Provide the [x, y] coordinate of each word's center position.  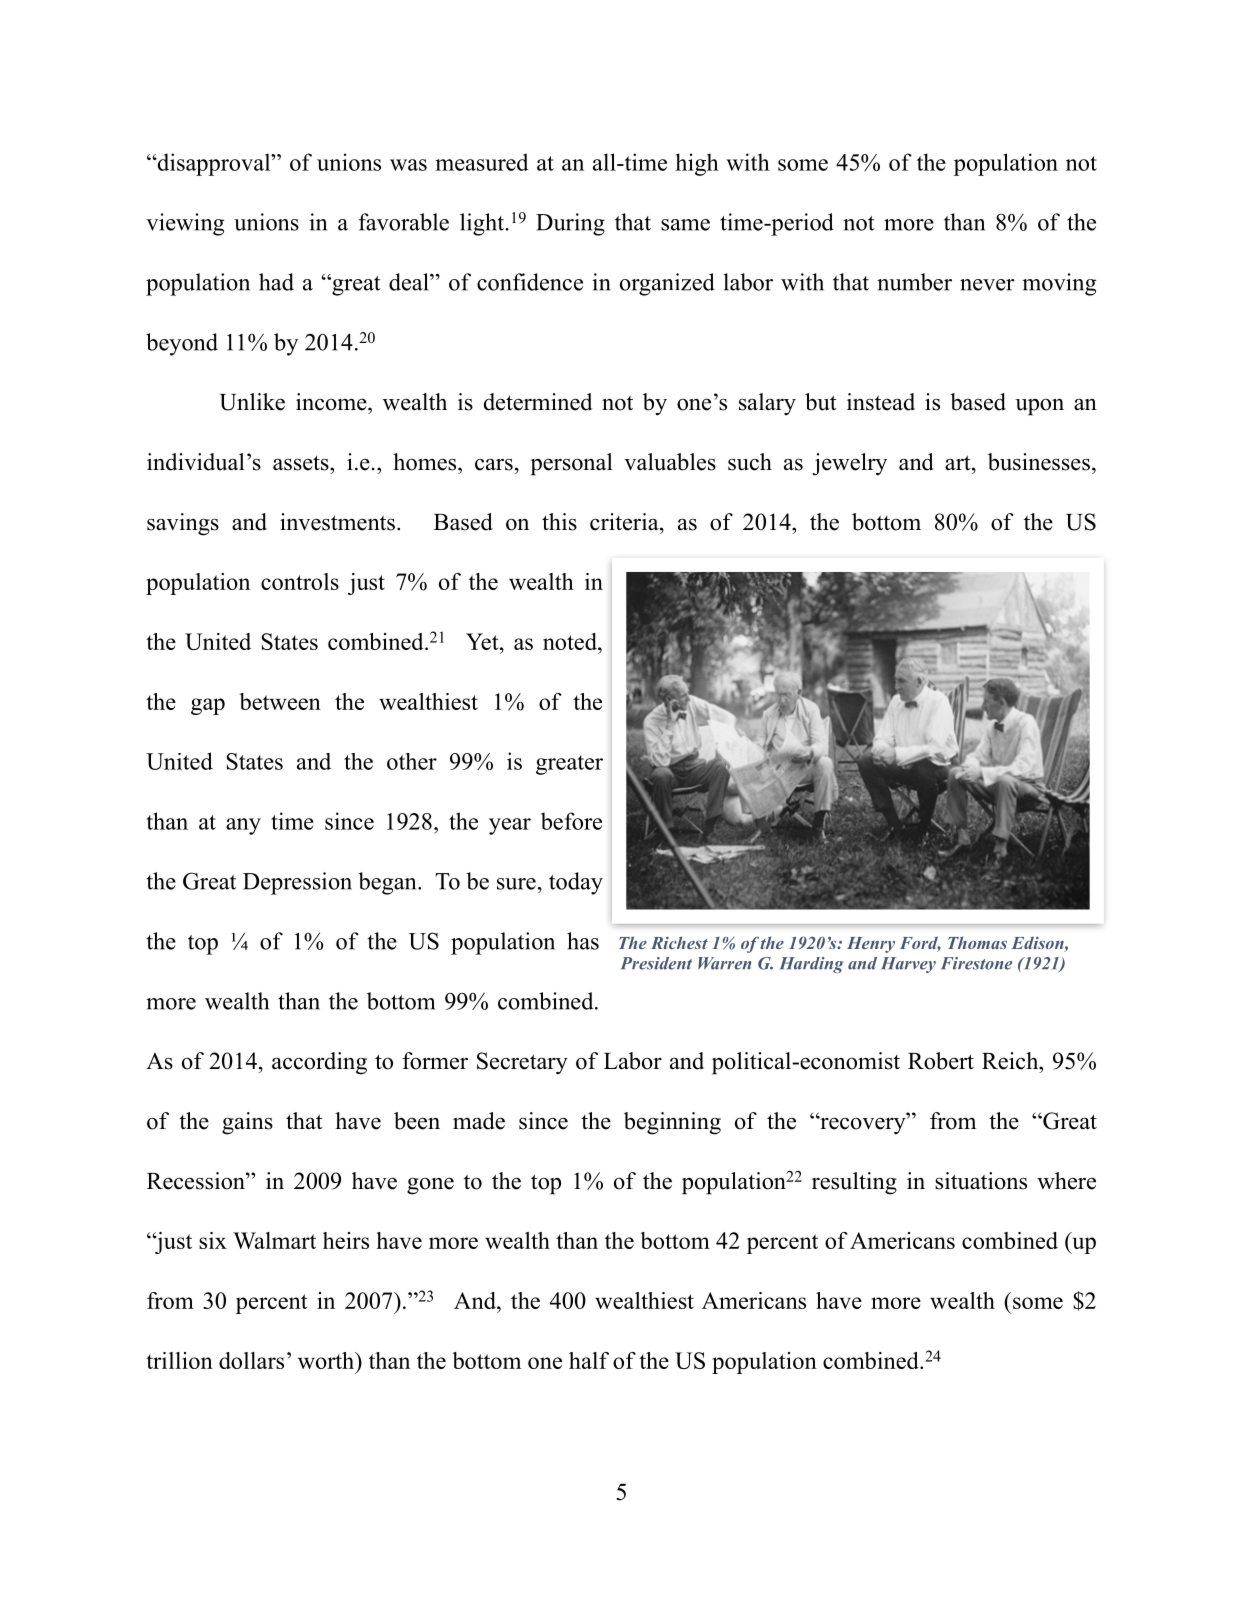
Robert [941, 1061]
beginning [672, 1123]
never [987, 285]
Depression [297, 883]
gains [247, 1123]
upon [1039, 407]
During [570, 224]
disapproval [214, 164]
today [576, 883]
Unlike [252, 402]
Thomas [977, 943]
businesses [1039, 462]
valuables [670, 462]
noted [571, 641]
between [280, 701]
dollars [251, 1360]
